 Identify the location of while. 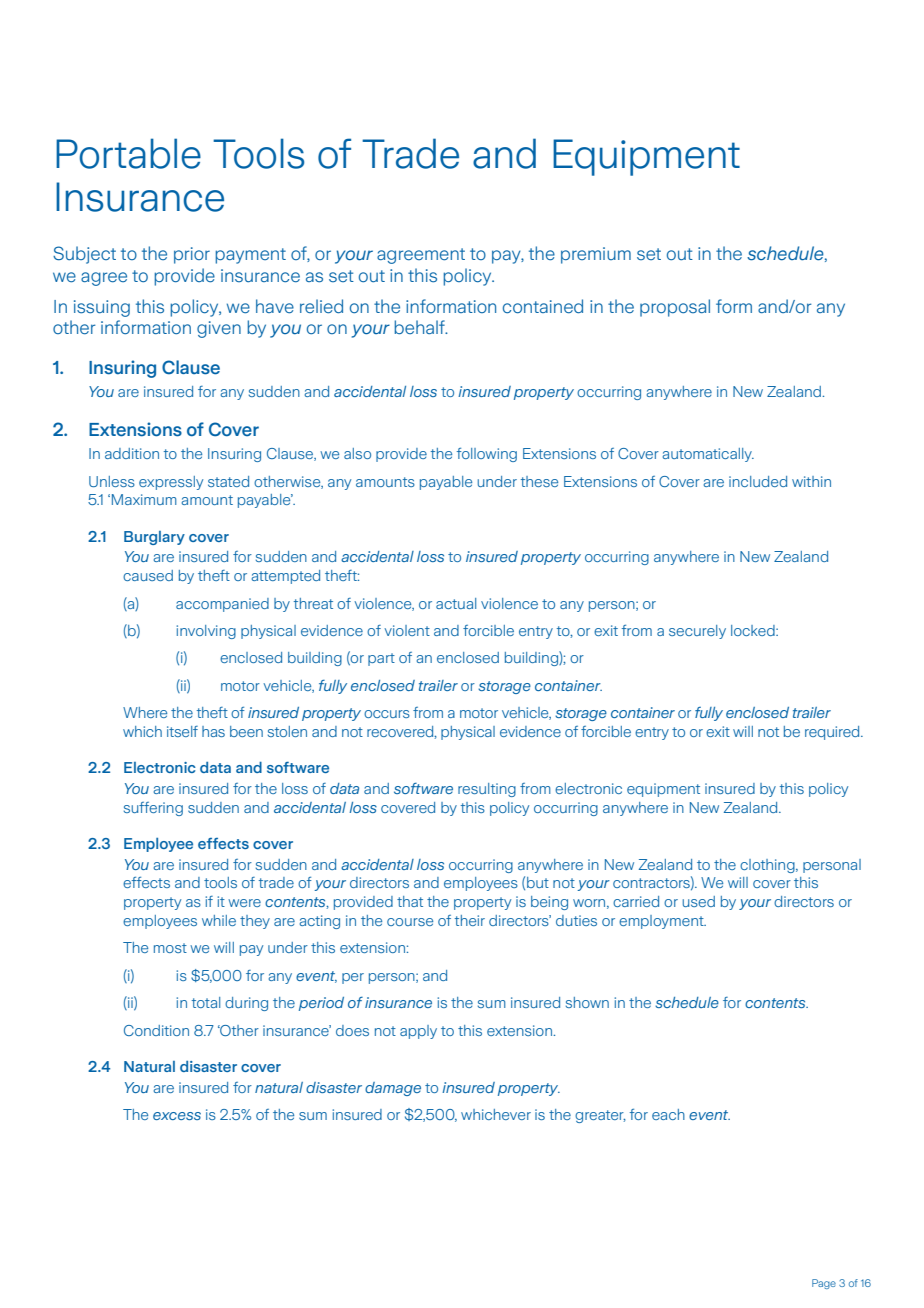
(219, 920).
